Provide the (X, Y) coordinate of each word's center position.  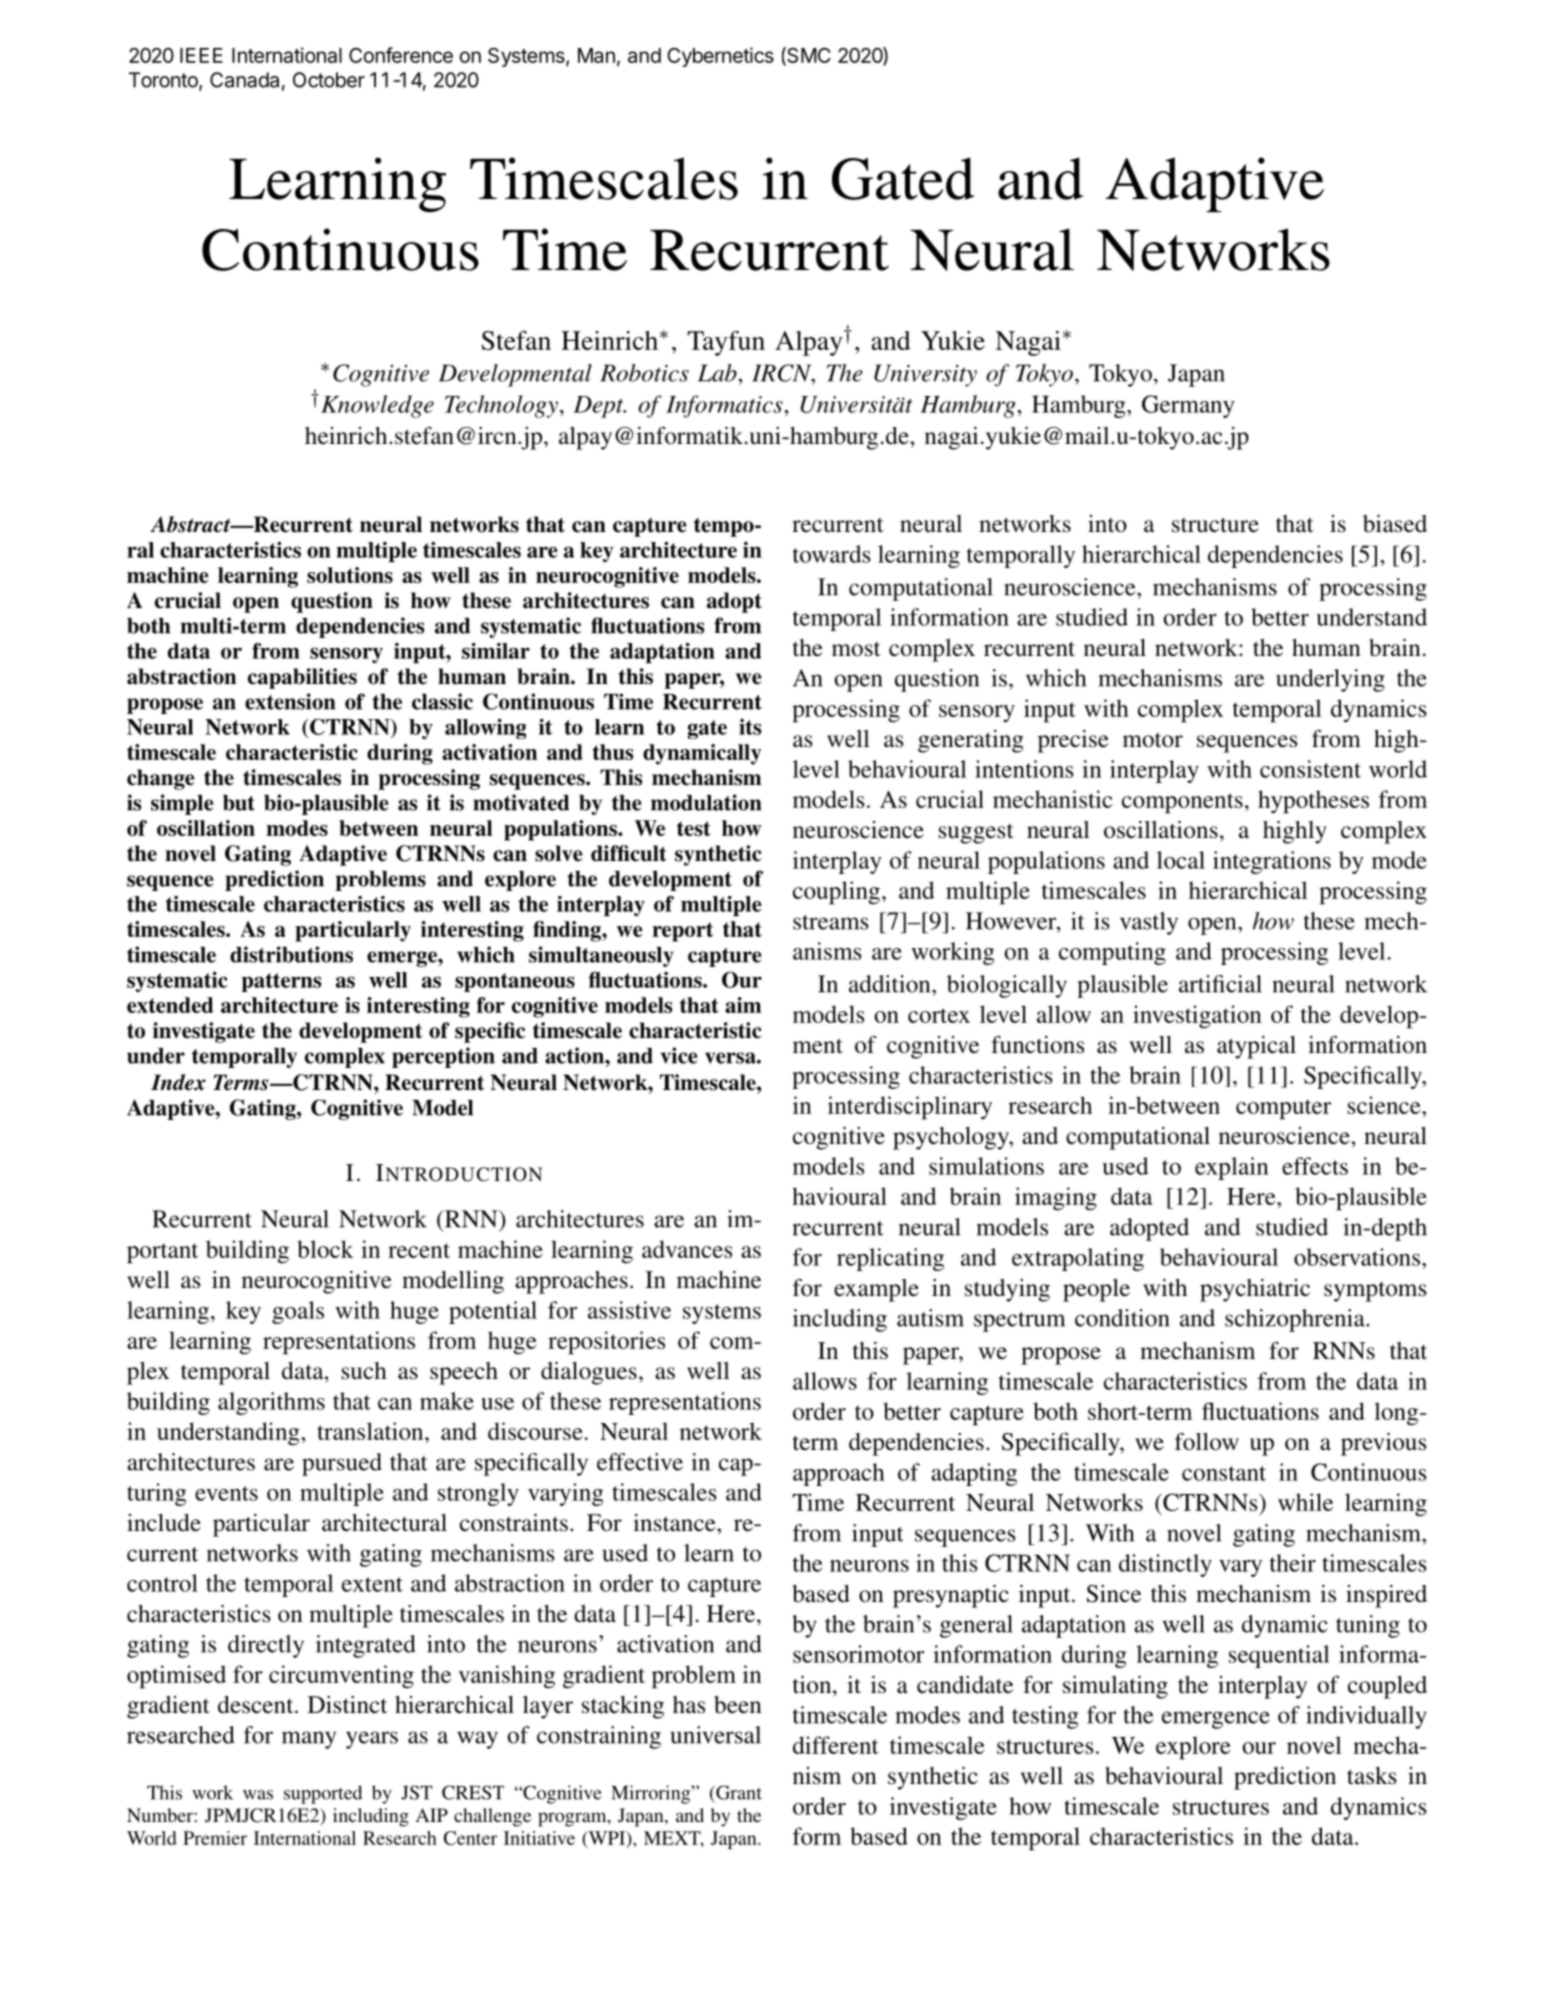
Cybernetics (720, 57)
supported (323, 1794)
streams (831, 922)
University (925, 375)
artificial (1220, 984)
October (329, 80)
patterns (281, 982)
